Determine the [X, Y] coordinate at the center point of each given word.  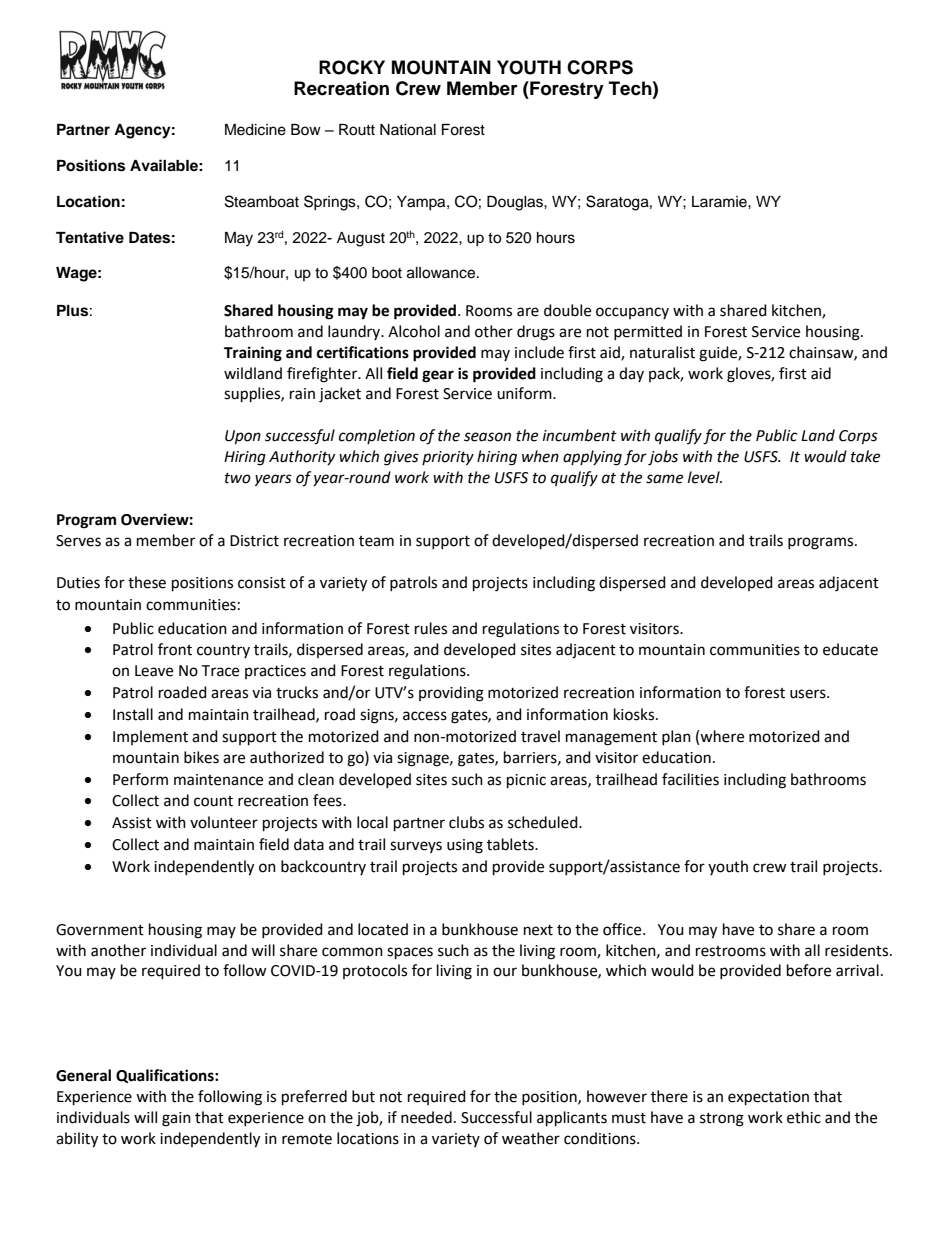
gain [176, 1119]
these [147, 582]
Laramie [720, 202]
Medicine [255, 130]
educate [850, 649]
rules [431, 628]
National [408, 130]
